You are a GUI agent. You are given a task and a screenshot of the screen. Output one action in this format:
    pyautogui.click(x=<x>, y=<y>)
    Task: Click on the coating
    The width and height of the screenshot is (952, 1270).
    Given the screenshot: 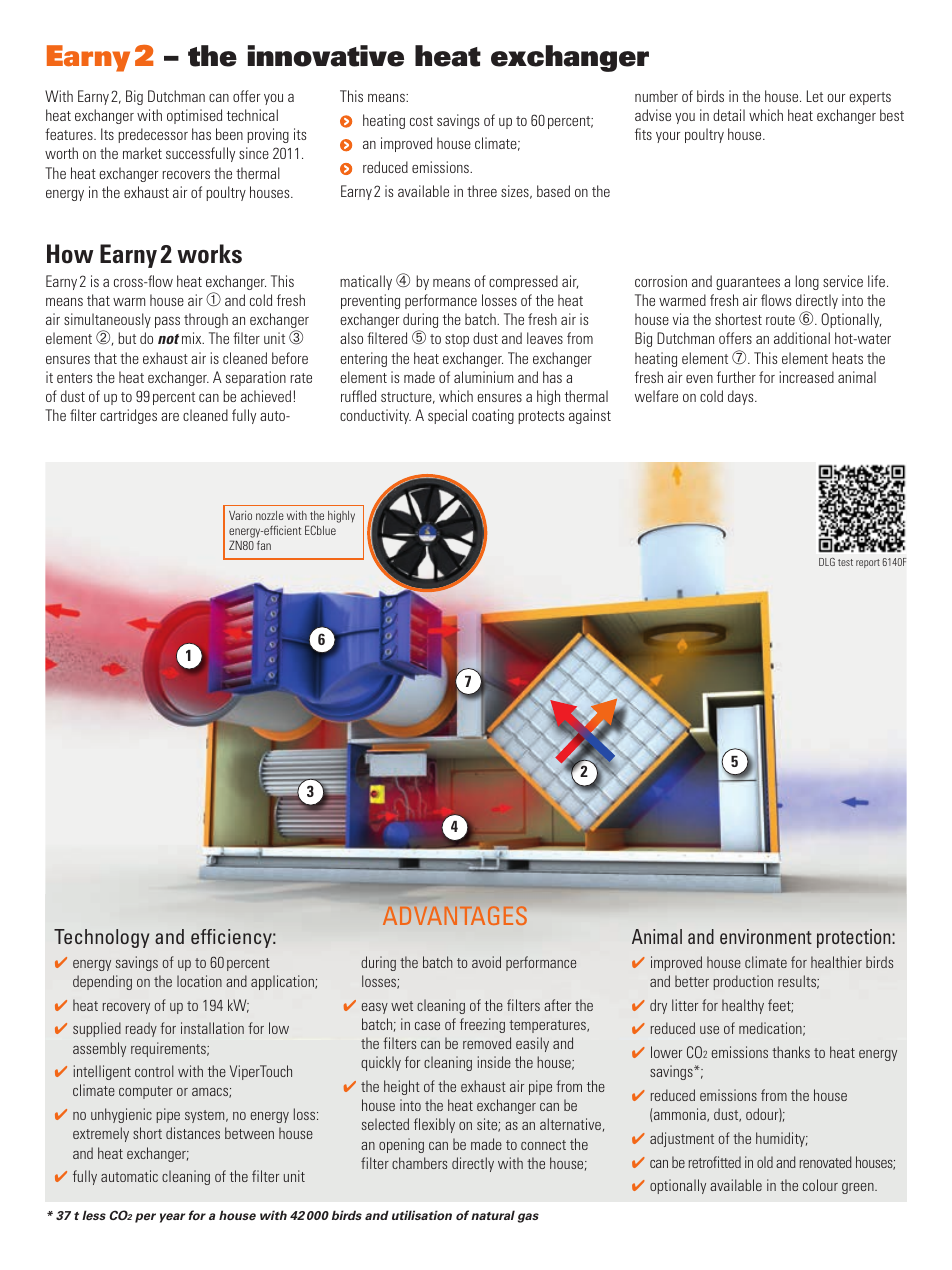 What is the action you would take?
    pyautogui.click(x=493, y=416)
